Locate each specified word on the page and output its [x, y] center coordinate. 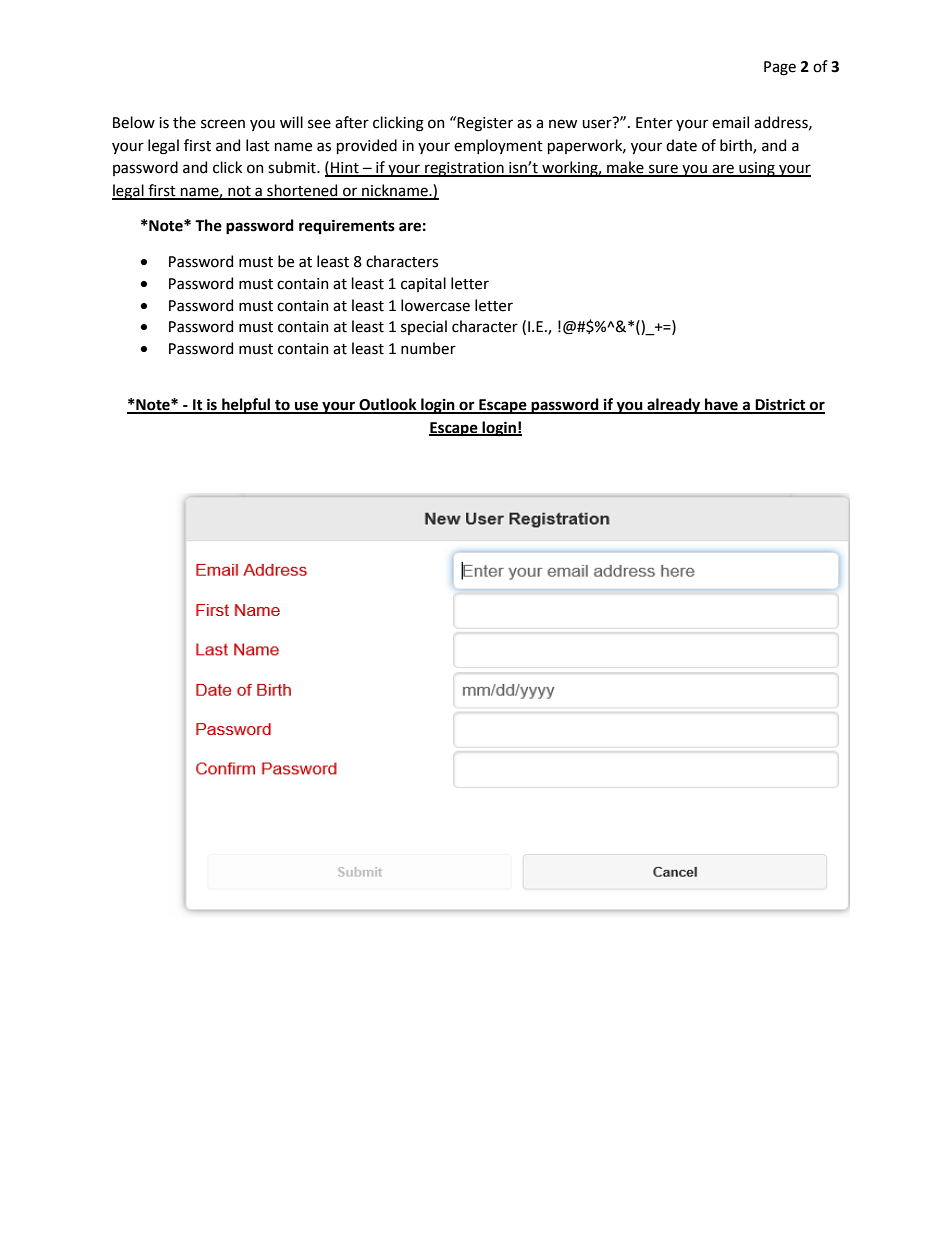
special [424, 327]
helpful [246, 406]
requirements [347, 226]
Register [485, 124]
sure [663, 170]
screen [223, 124]
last [258, 145]
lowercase [435, 305]
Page [780, 68]
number [428, 348]
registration [464, 169]
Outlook [388, 405]
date [681, 145]
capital [423, 284]
